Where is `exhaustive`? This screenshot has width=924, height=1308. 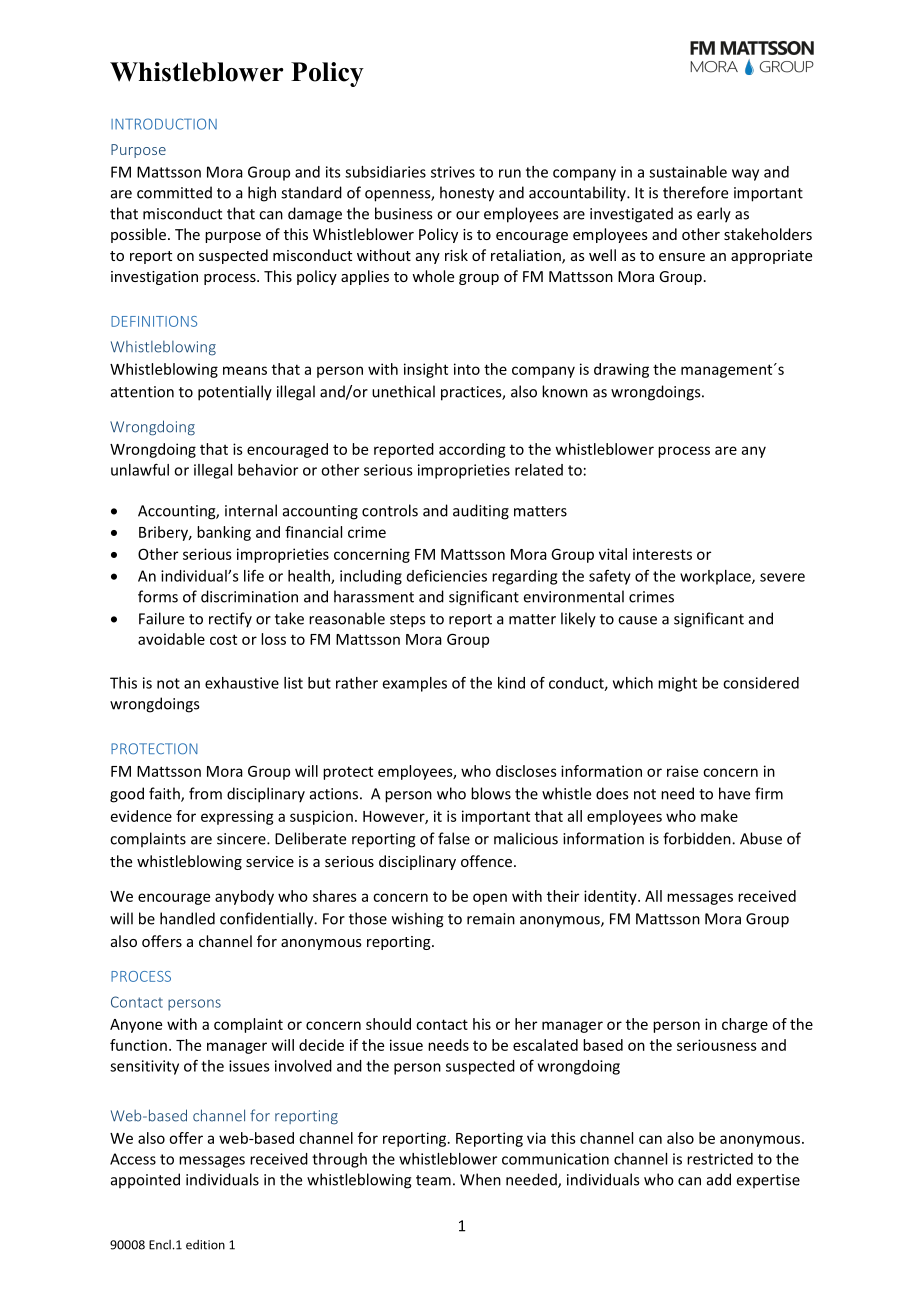
exhaustive is located at coordinates (242, 683).
